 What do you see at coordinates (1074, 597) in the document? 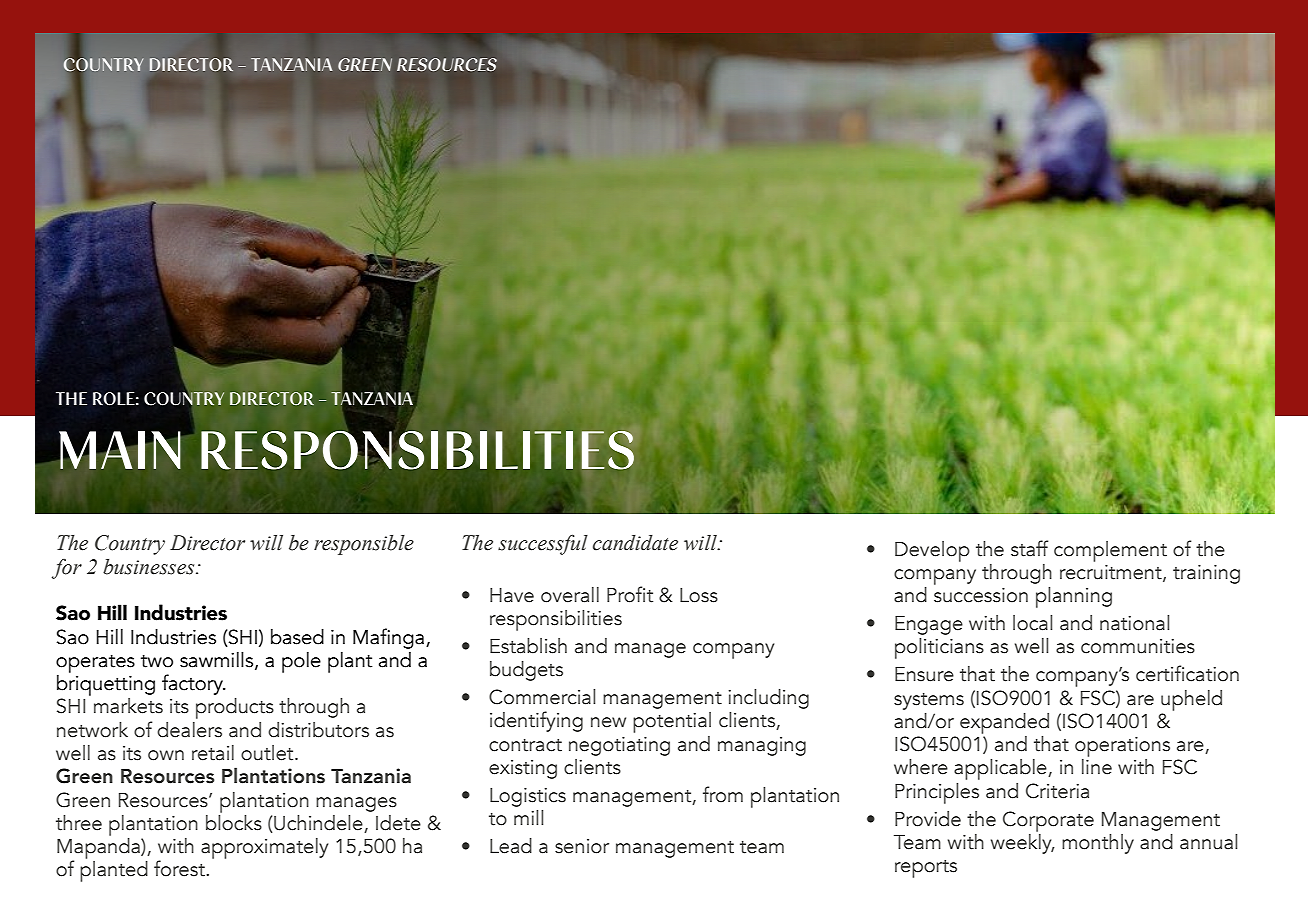
I see `planning` at bounding box center [1074, 597].
